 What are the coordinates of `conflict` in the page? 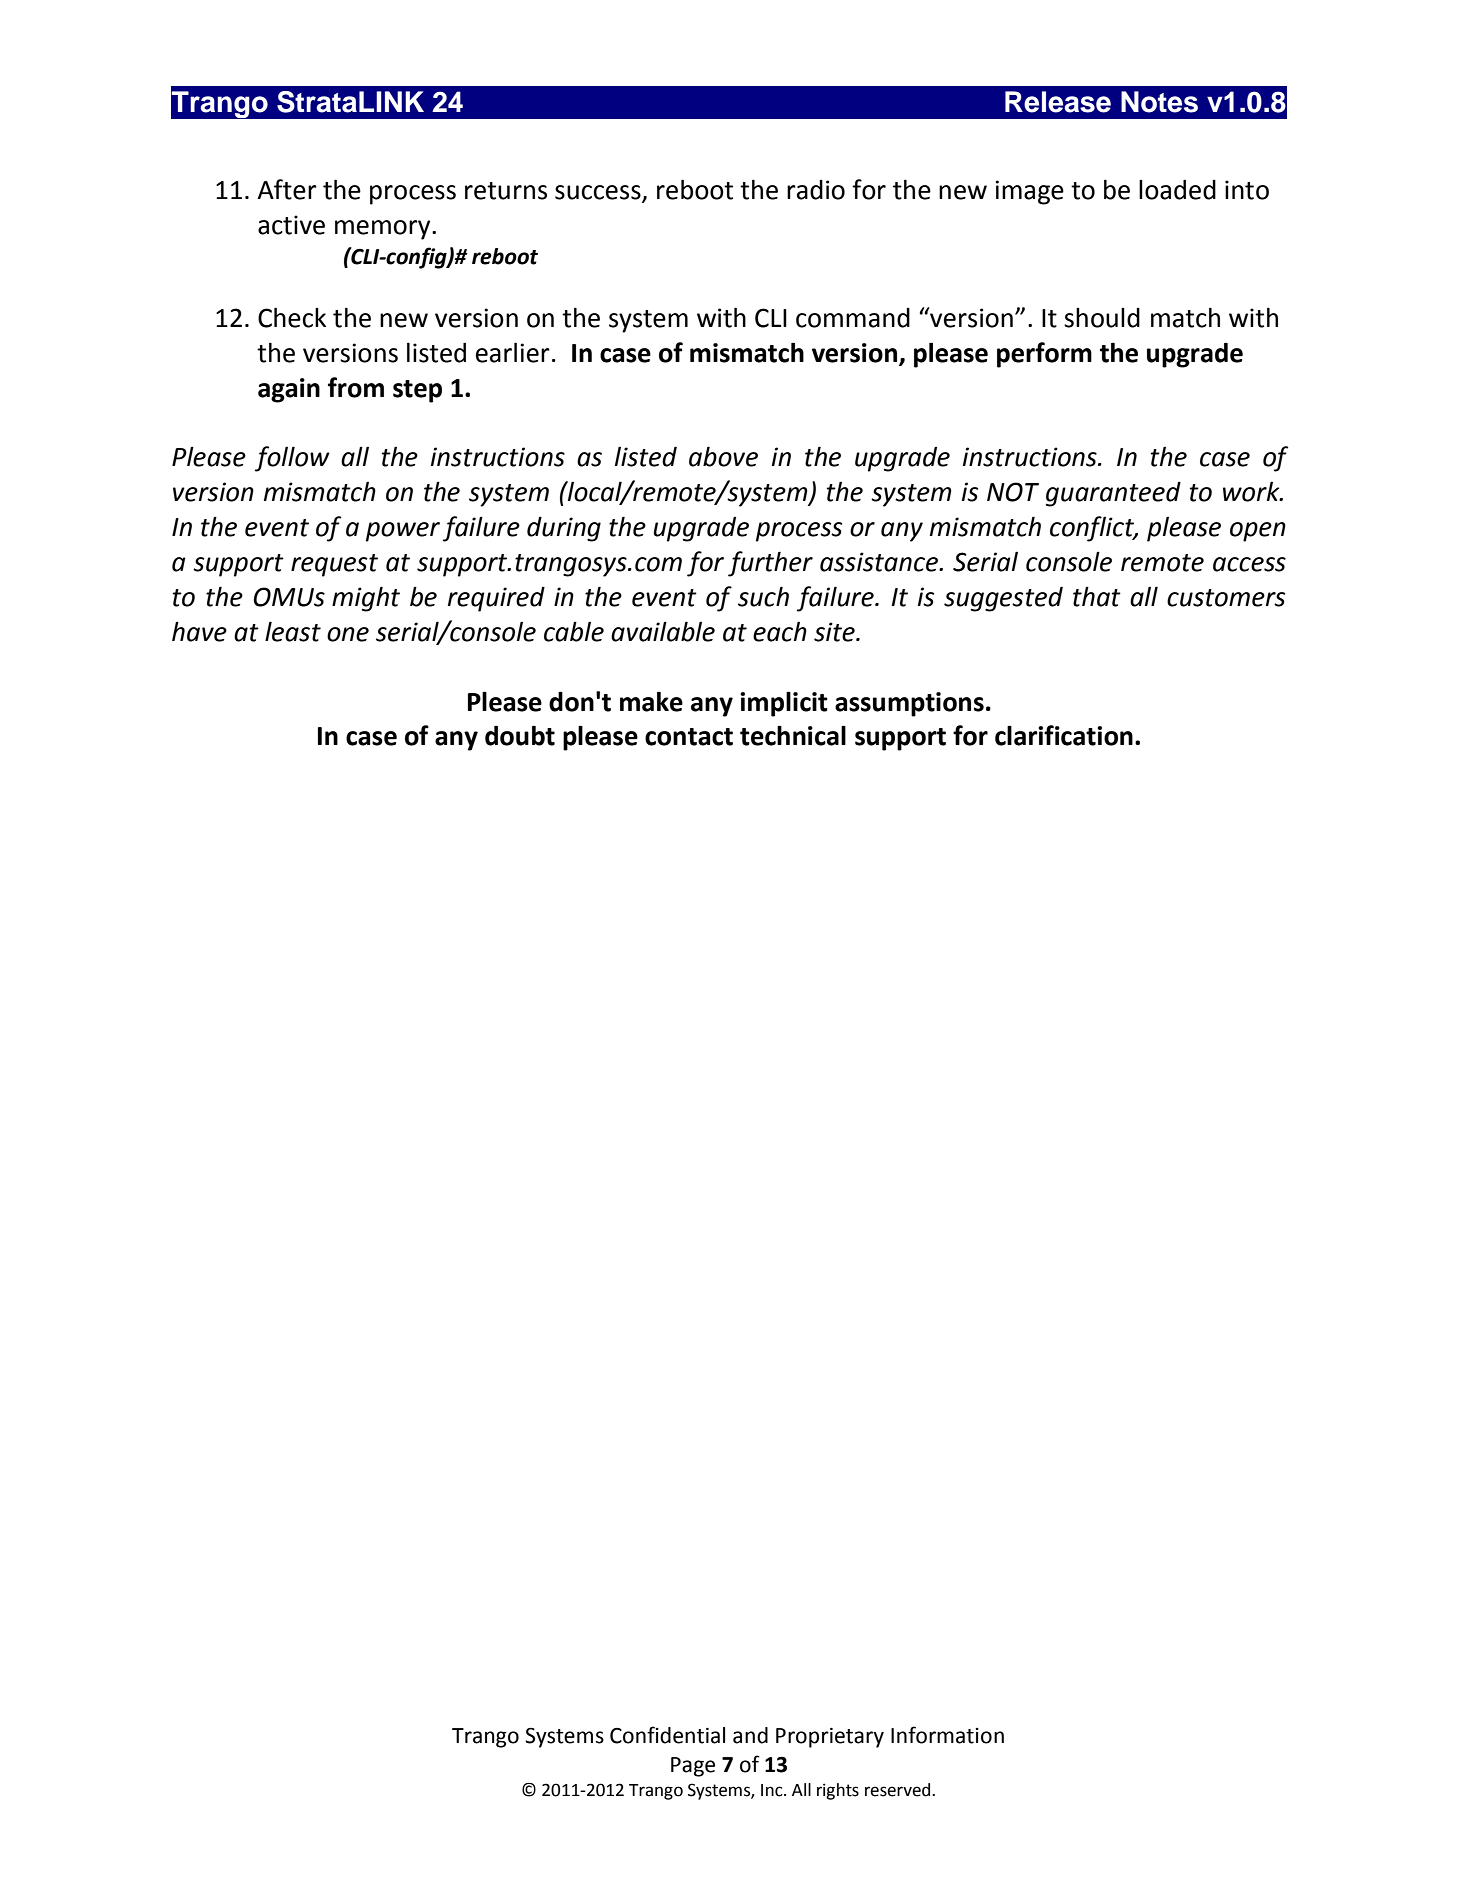 It's located at (1093, 529).
